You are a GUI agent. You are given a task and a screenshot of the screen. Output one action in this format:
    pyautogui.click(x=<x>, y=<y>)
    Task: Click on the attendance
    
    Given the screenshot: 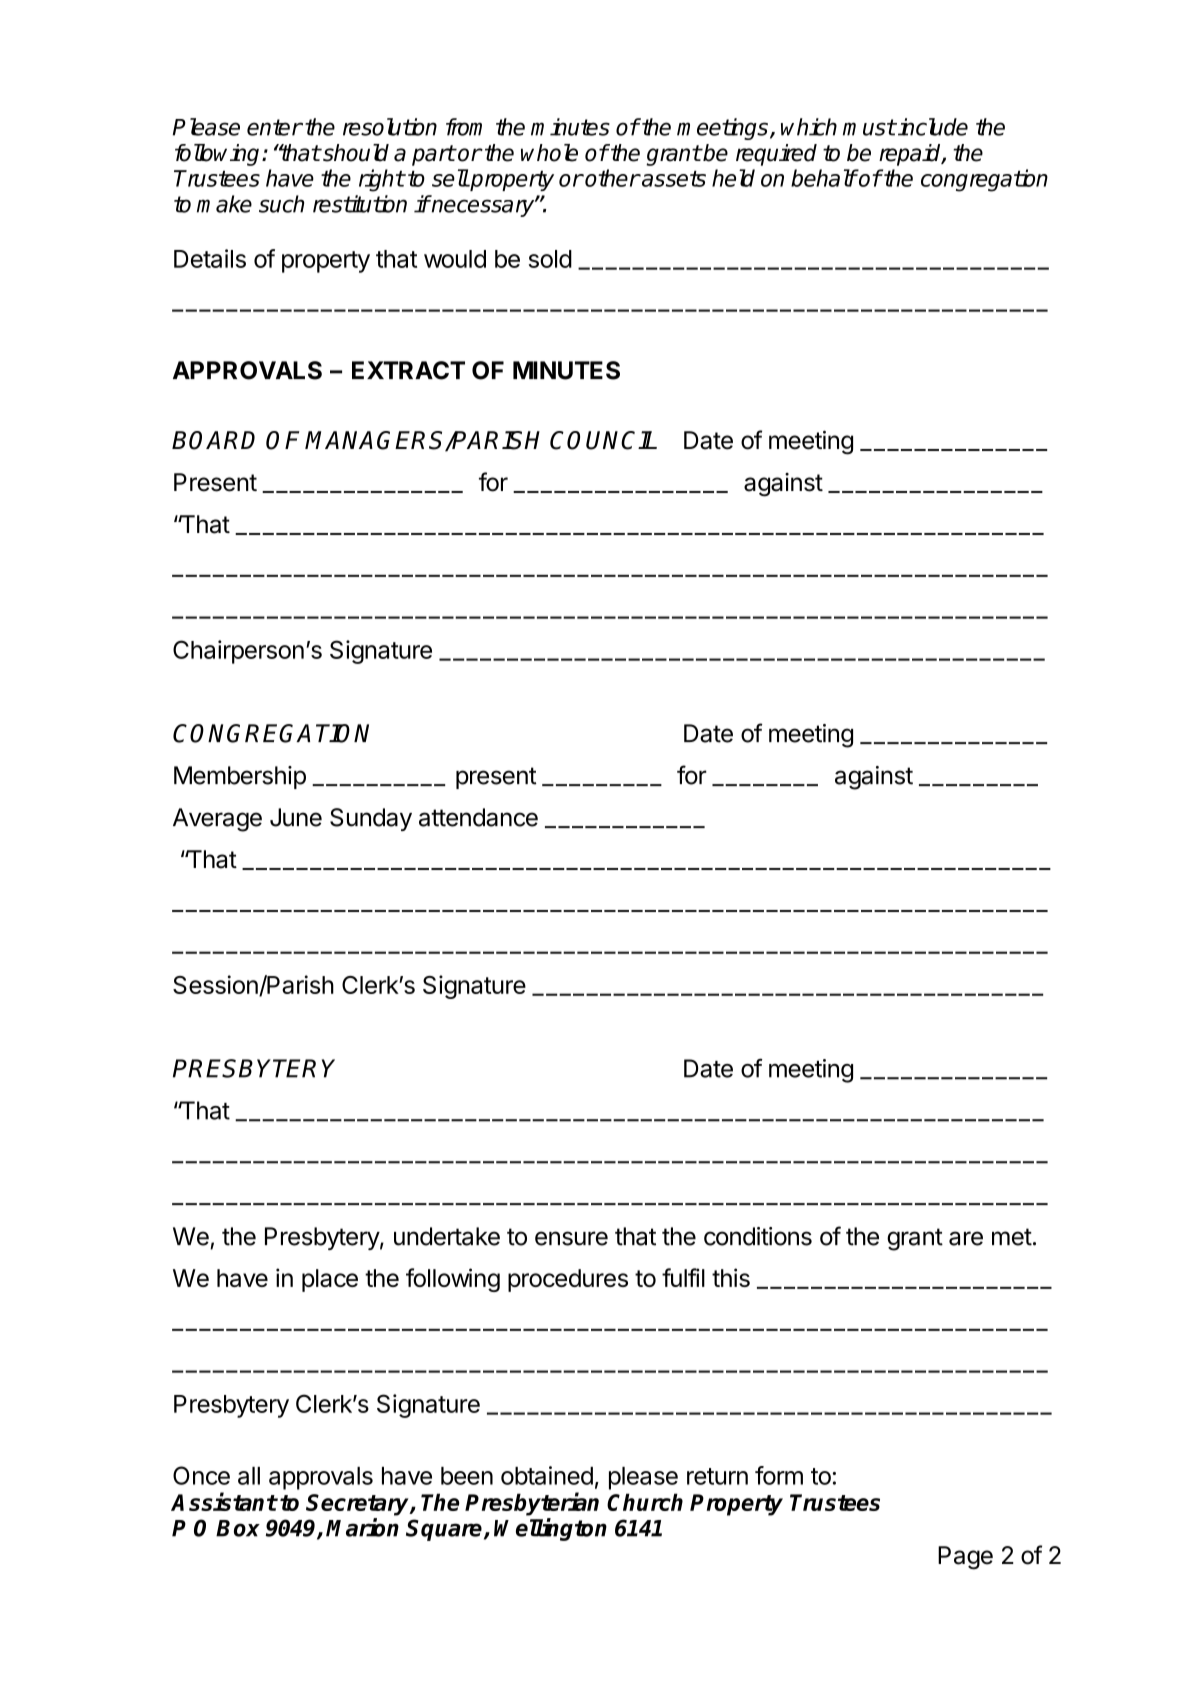 What is the action you would take?
    pyautogui.click(x=478, y=817)
